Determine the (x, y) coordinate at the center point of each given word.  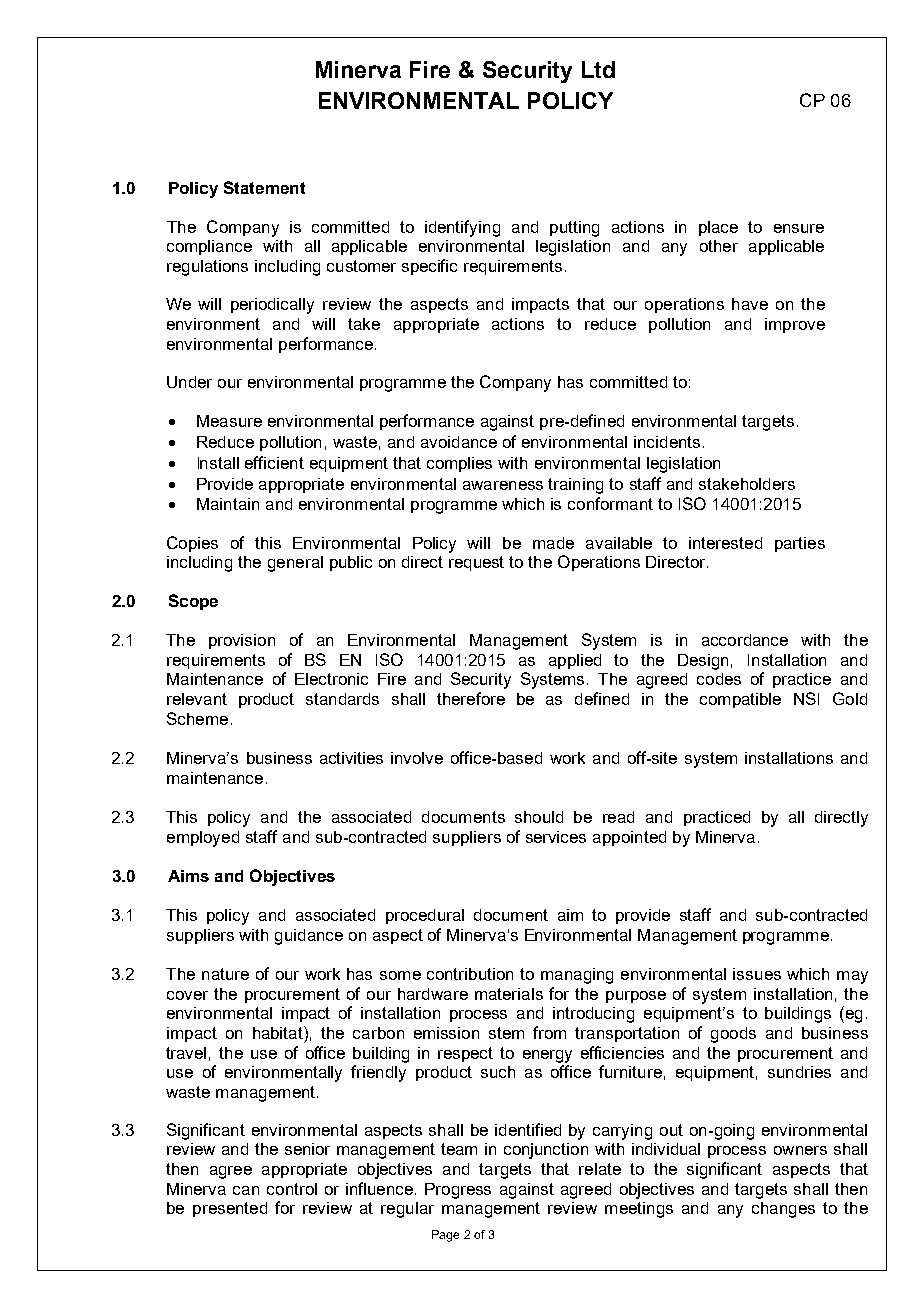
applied (575, 661)
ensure (799, 228)
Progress (458, 1191)
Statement (264, 187)
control (292, 1189)
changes (783, 1210)
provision (242, 641)
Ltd (598, 69)
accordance (745, 640)
